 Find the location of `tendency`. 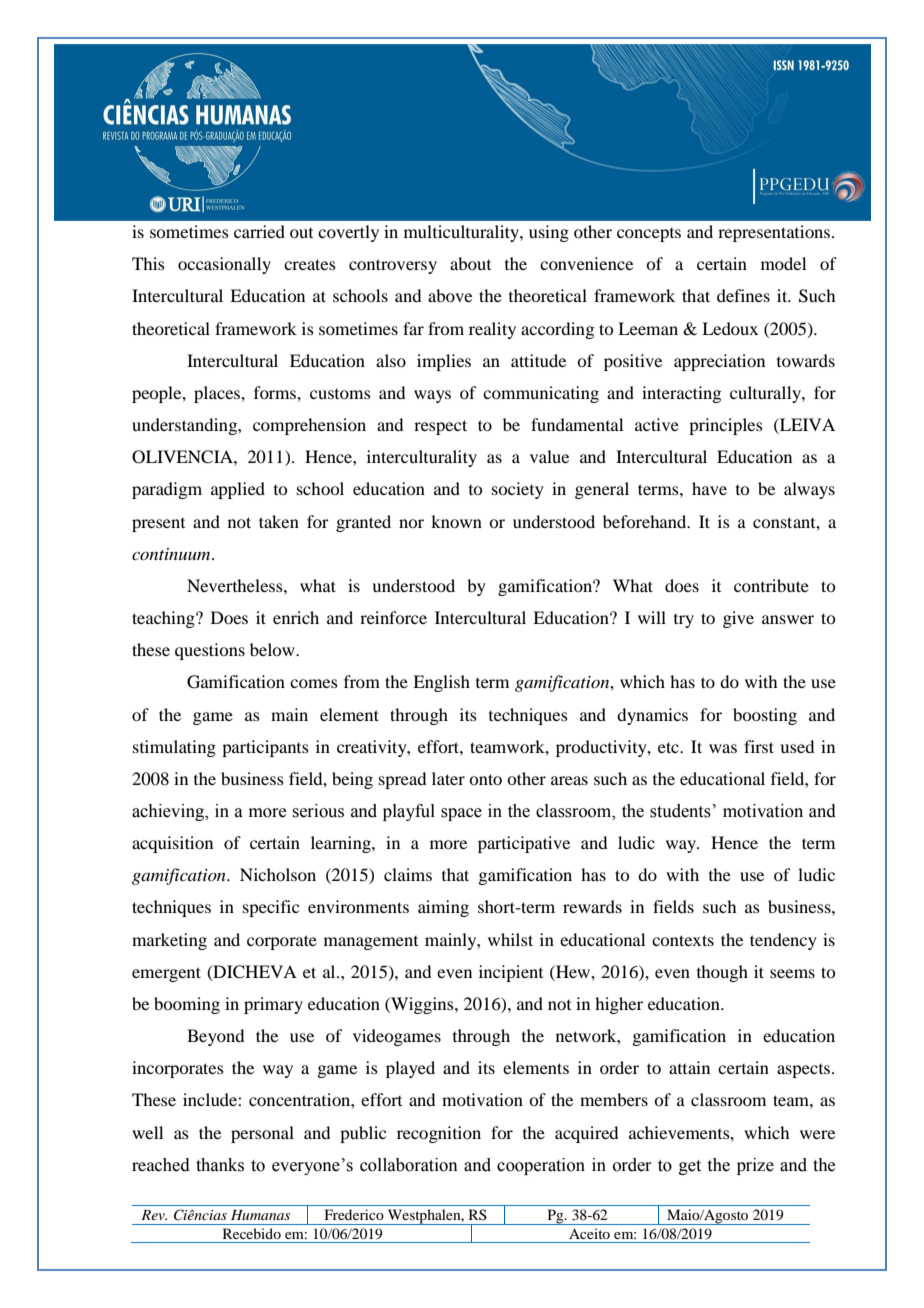

tendency is located at coordinates (783, 941).
